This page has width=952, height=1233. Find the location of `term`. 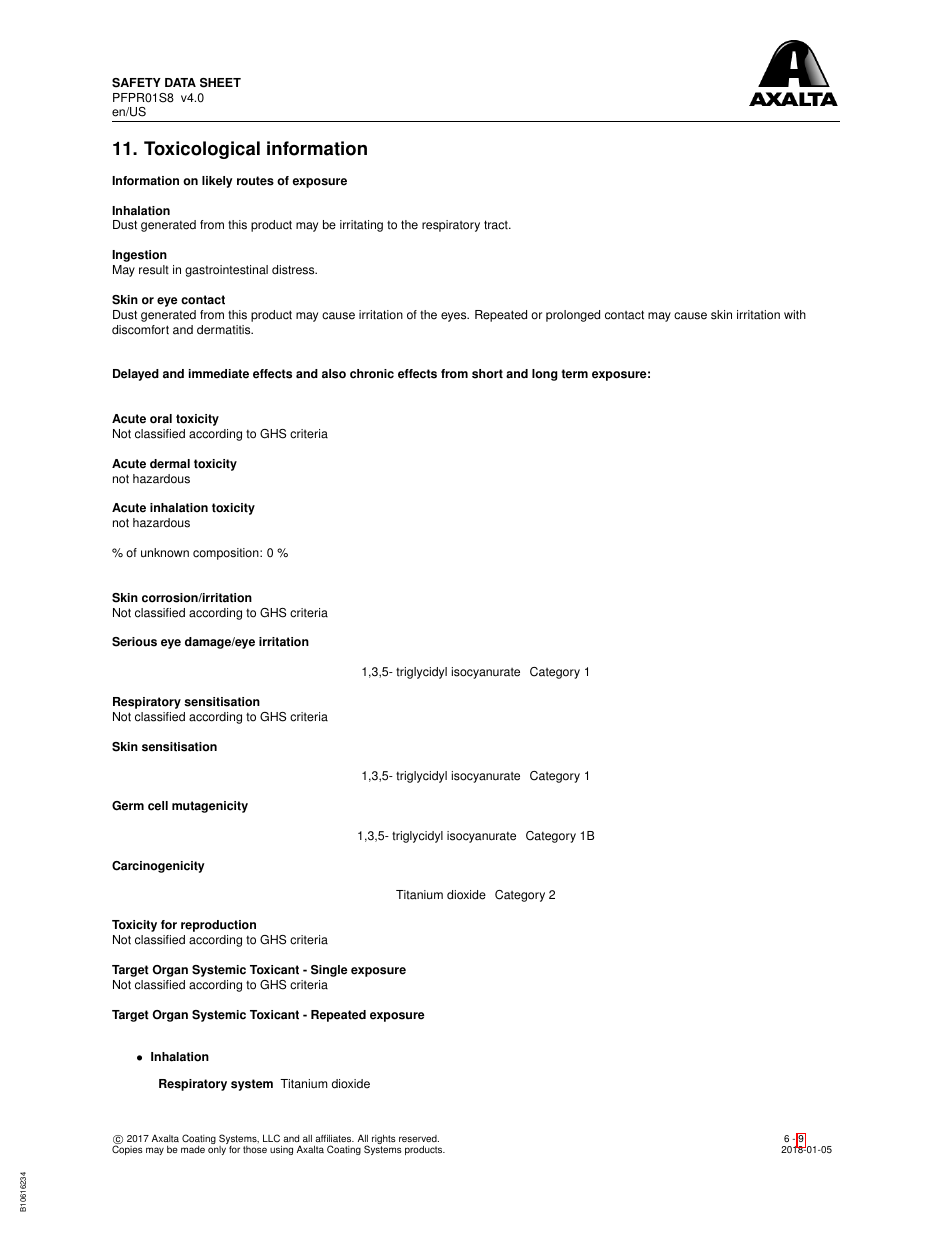

term is located at coordinates (574, 374).
